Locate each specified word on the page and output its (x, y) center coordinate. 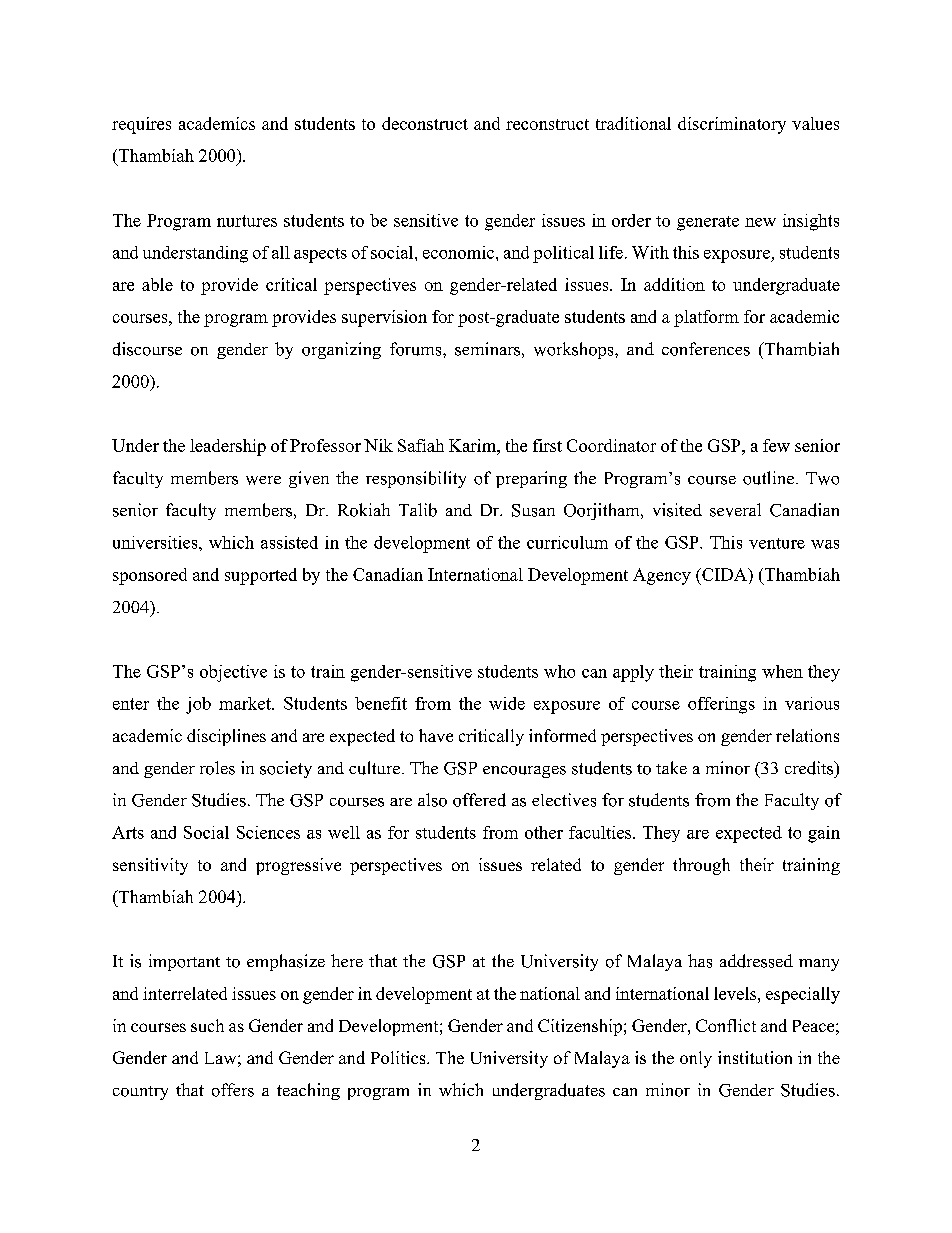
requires (141, 125)
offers (233, 1090)
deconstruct (425, 123)
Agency (662, 576)
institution (755, 1057)
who (559, 671)
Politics (399, 1057)
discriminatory (732, 125)
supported (261, 576)
